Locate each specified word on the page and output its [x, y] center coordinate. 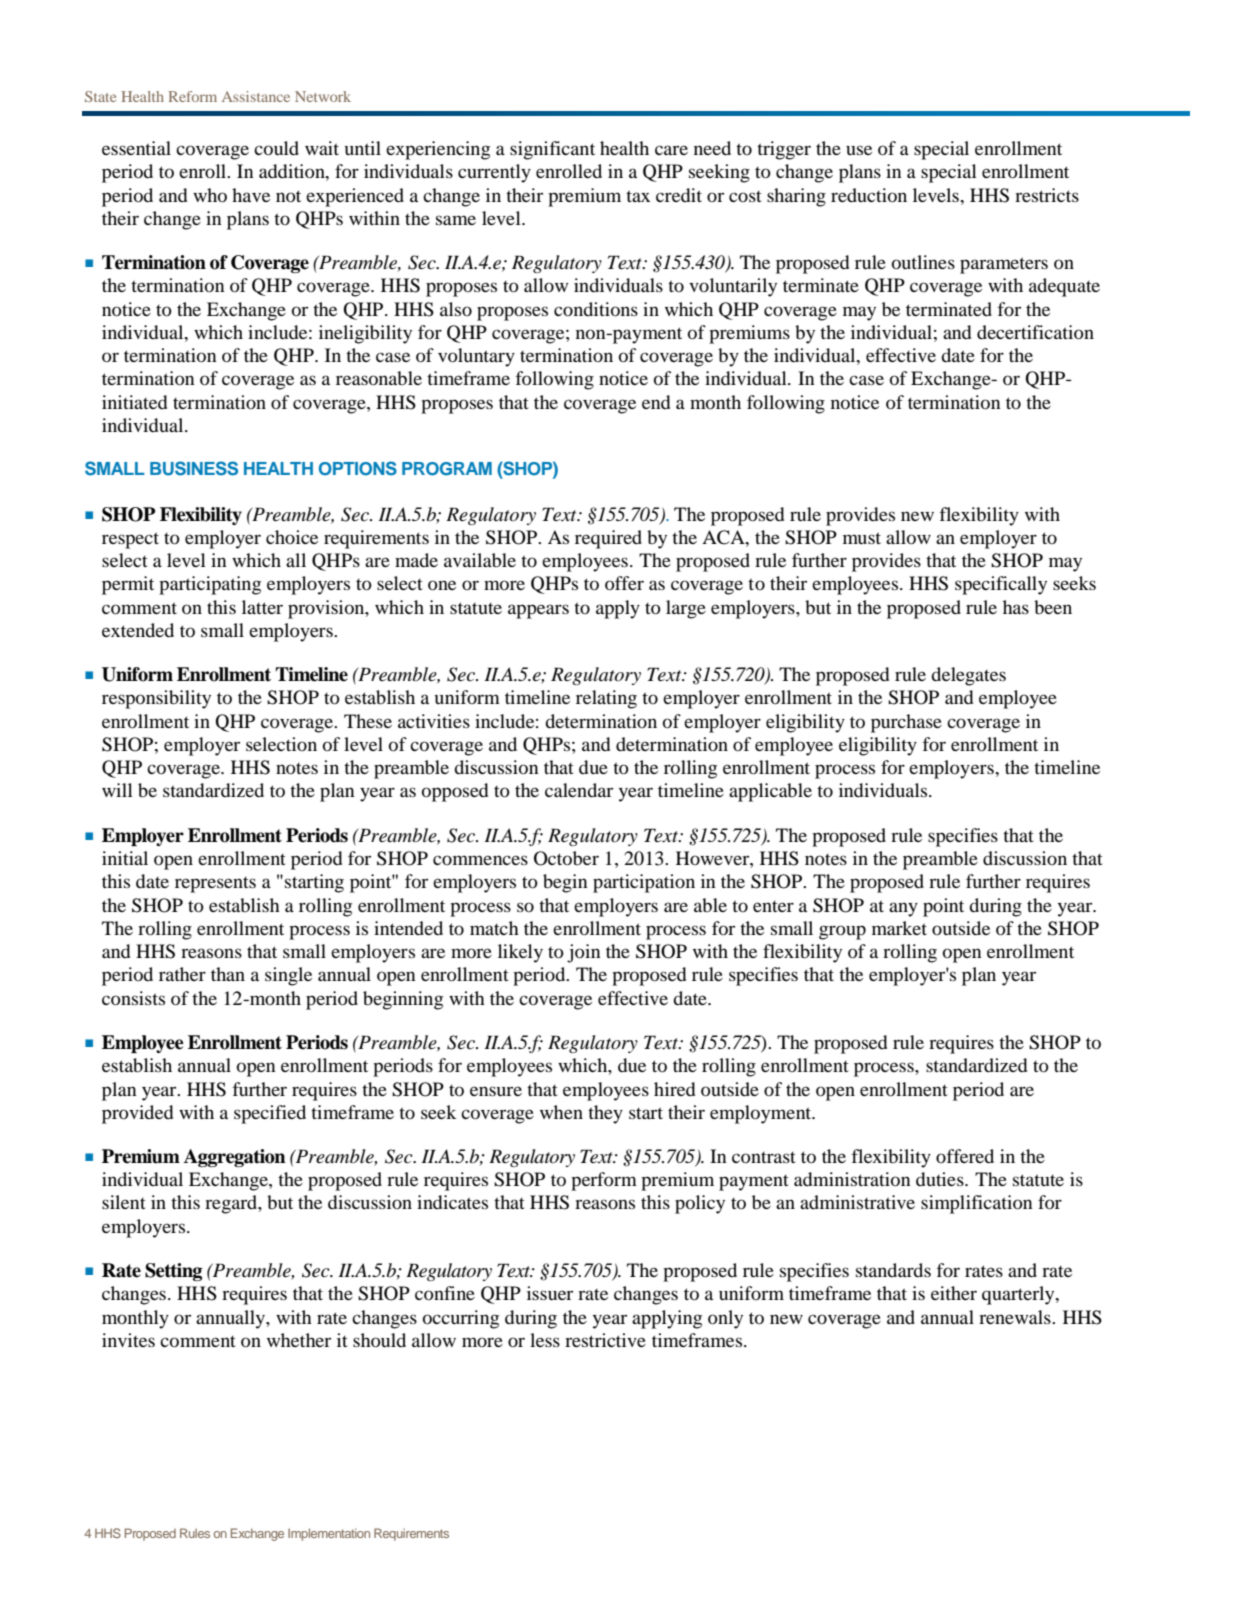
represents [215, 885]
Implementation [329, 1534]
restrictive [605, 1340]
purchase [906, 723]
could [276, 148]
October [566, 858]
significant [552, 150]
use [859, 150]
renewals [1016, 1317]
